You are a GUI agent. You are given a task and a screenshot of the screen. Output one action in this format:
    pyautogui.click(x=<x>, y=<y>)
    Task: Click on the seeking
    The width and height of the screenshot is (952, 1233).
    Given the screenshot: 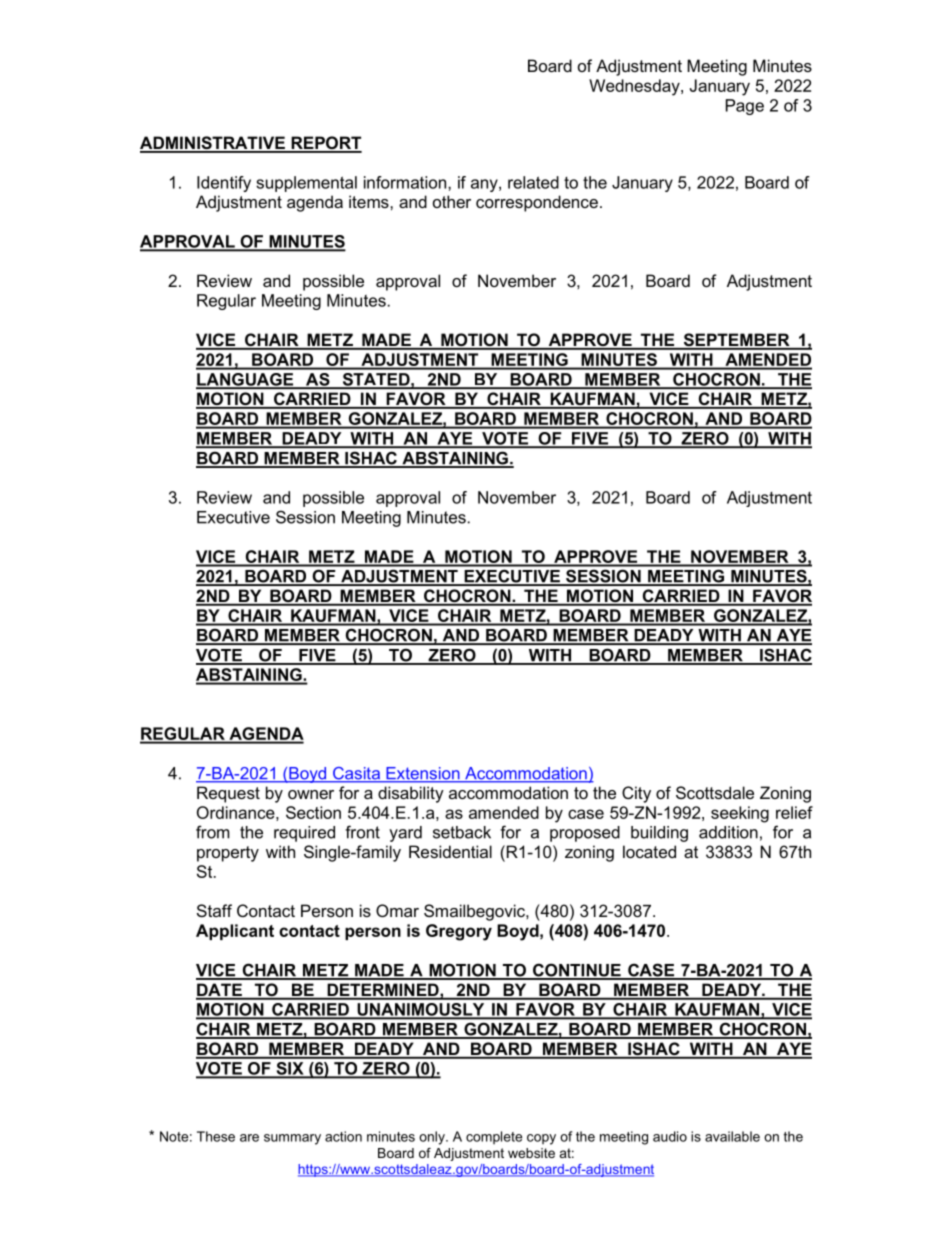 What is the action you would take?
    pyautogui.click(x=740, y=814)
